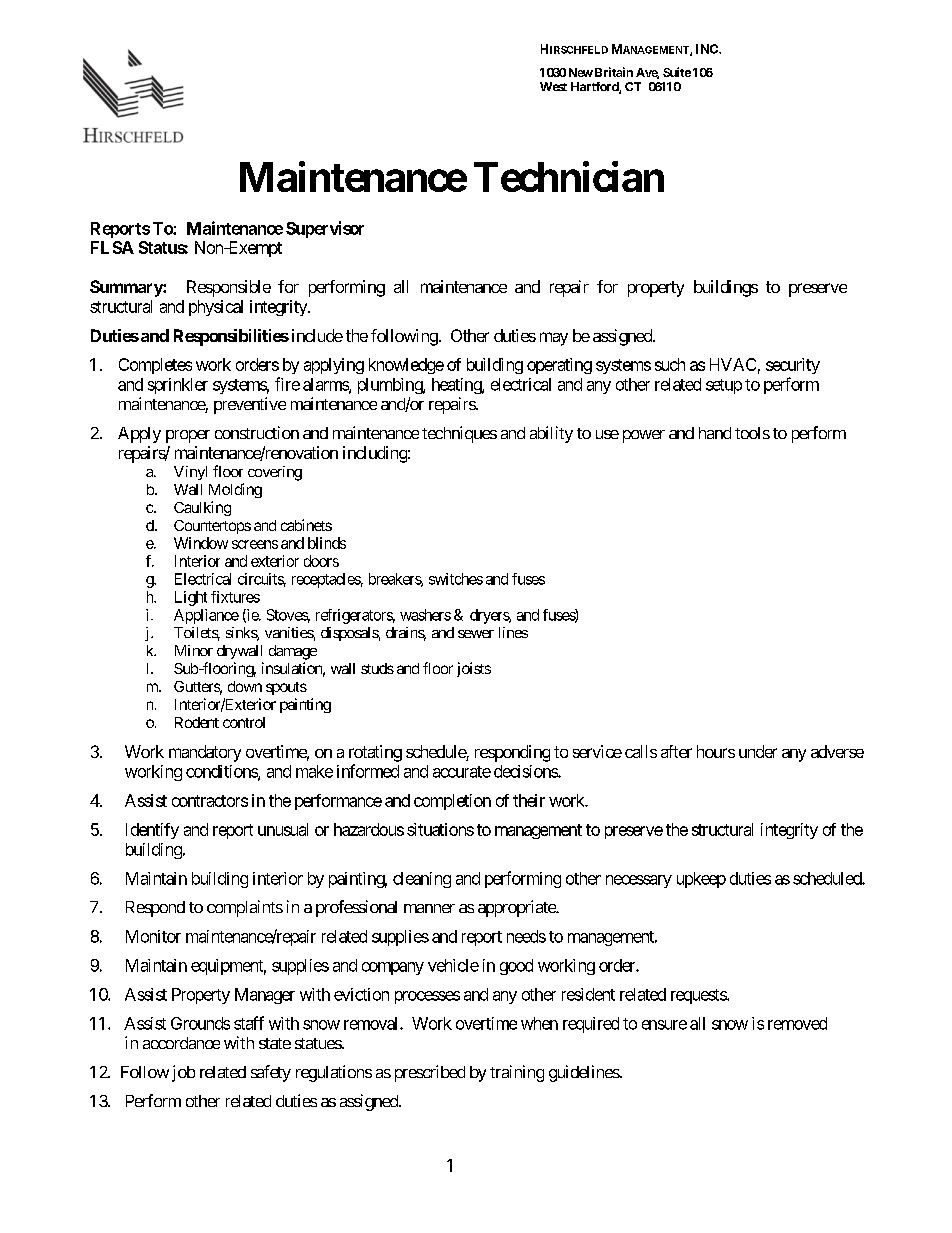 The width and height of the screenshot is (952, 1233). Describe the element at coordinates (181, 1043) in the screenshot. I see `accordance` at that location.
